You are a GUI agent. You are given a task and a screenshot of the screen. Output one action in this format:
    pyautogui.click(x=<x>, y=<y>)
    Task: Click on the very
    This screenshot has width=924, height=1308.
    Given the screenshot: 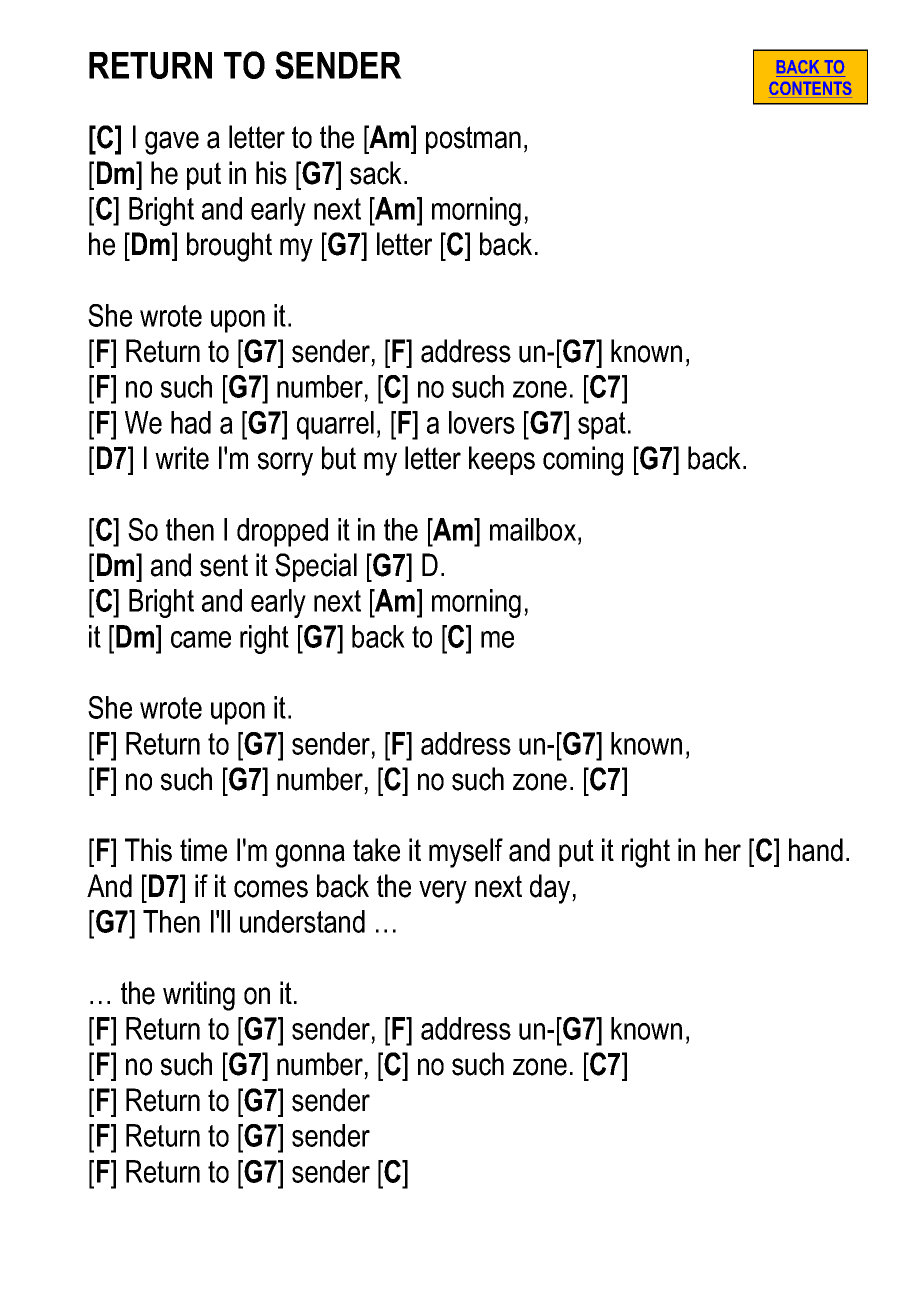 What is the action you would take?
    pyautogui.click(x=443, y=892)
